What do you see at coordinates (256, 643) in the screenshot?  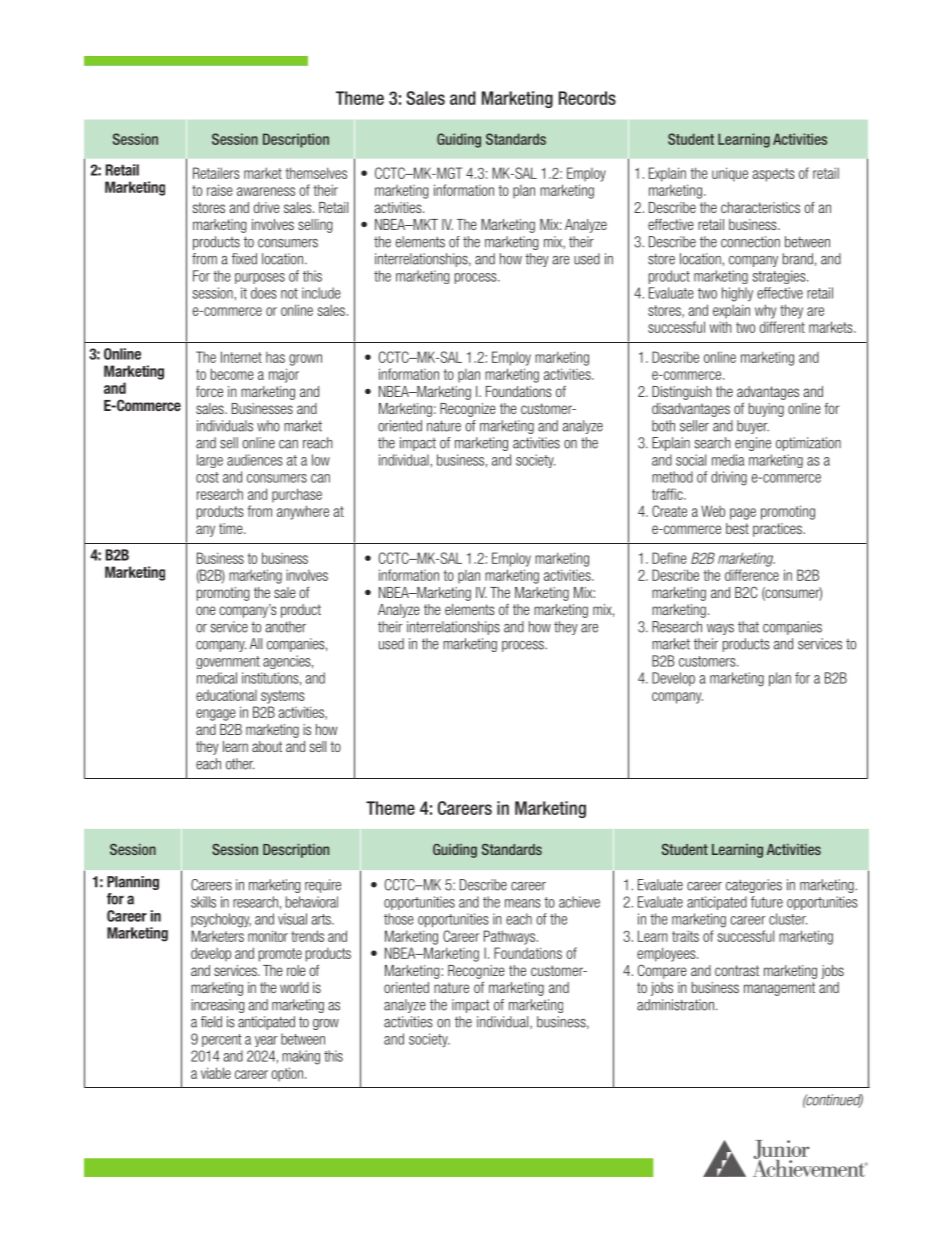 I see `All` at bounding box center [256, 643].
